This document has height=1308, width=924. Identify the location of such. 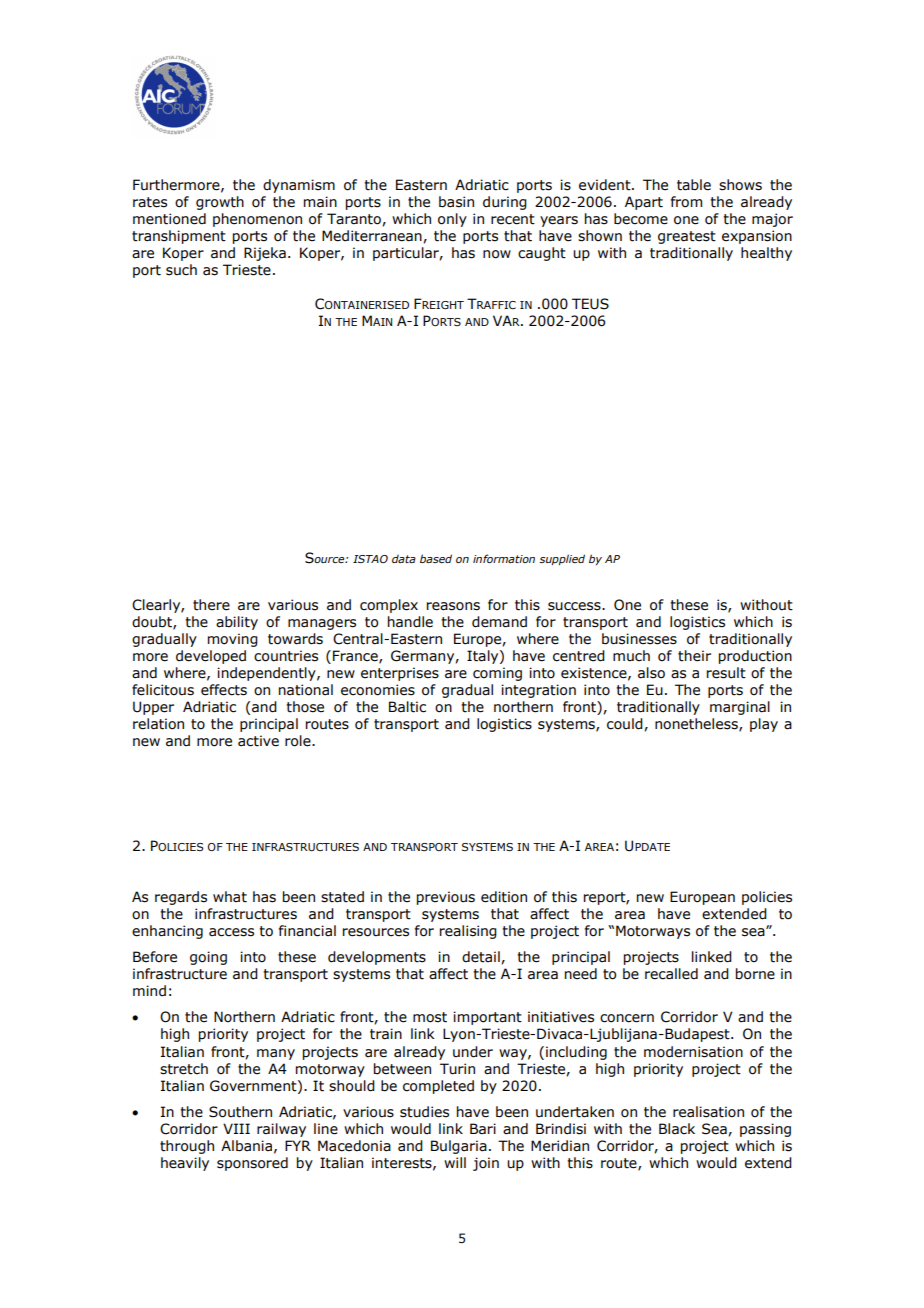
(181, 270).
